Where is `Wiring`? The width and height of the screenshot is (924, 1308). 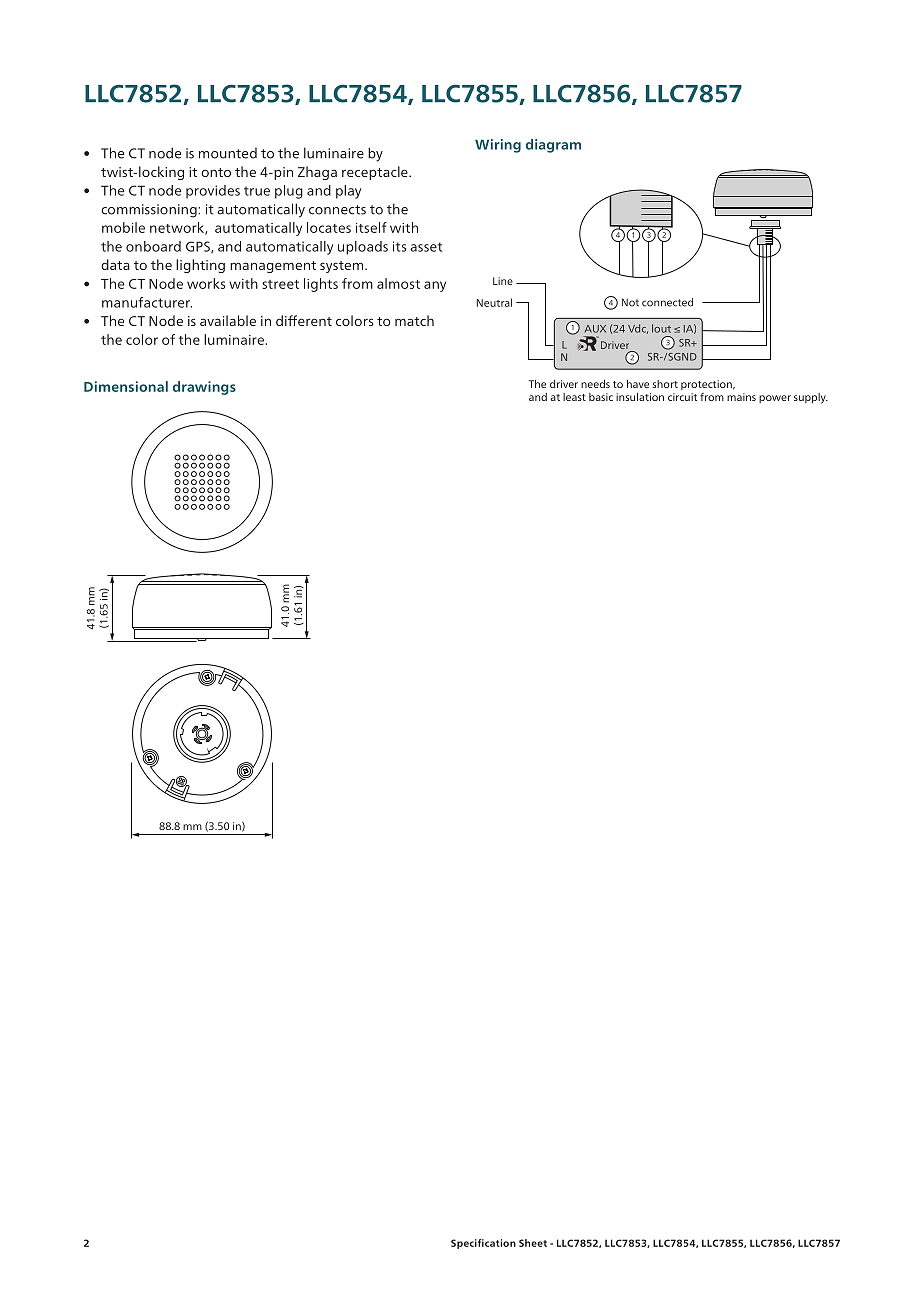 Wiring is located at coordinates (498, 146).
